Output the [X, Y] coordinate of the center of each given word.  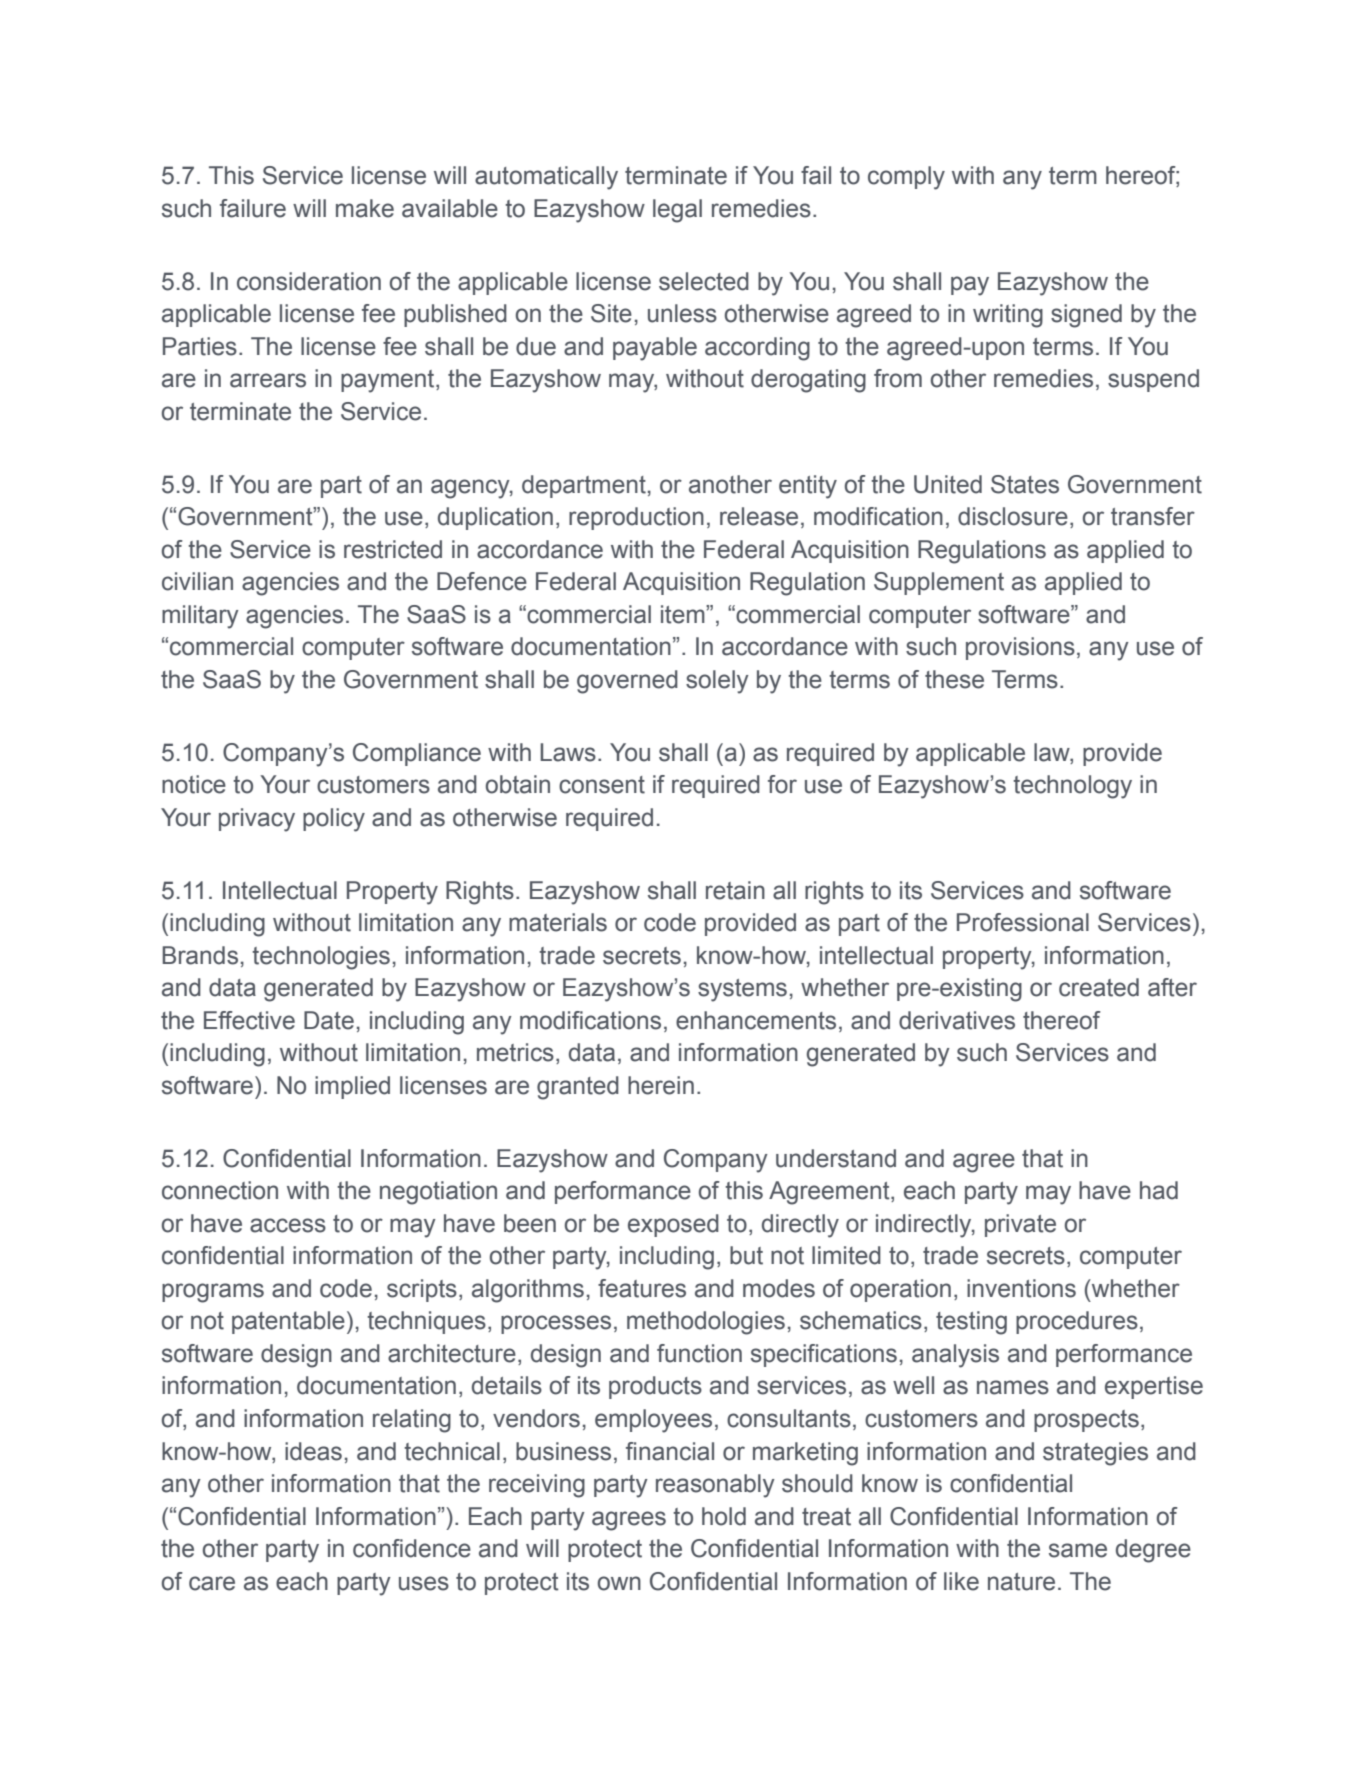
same [1078, 1550]
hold [724, 1516]
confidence [412, 1548]
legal [677, 211]
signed [1086, 316]
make [365, 208]
